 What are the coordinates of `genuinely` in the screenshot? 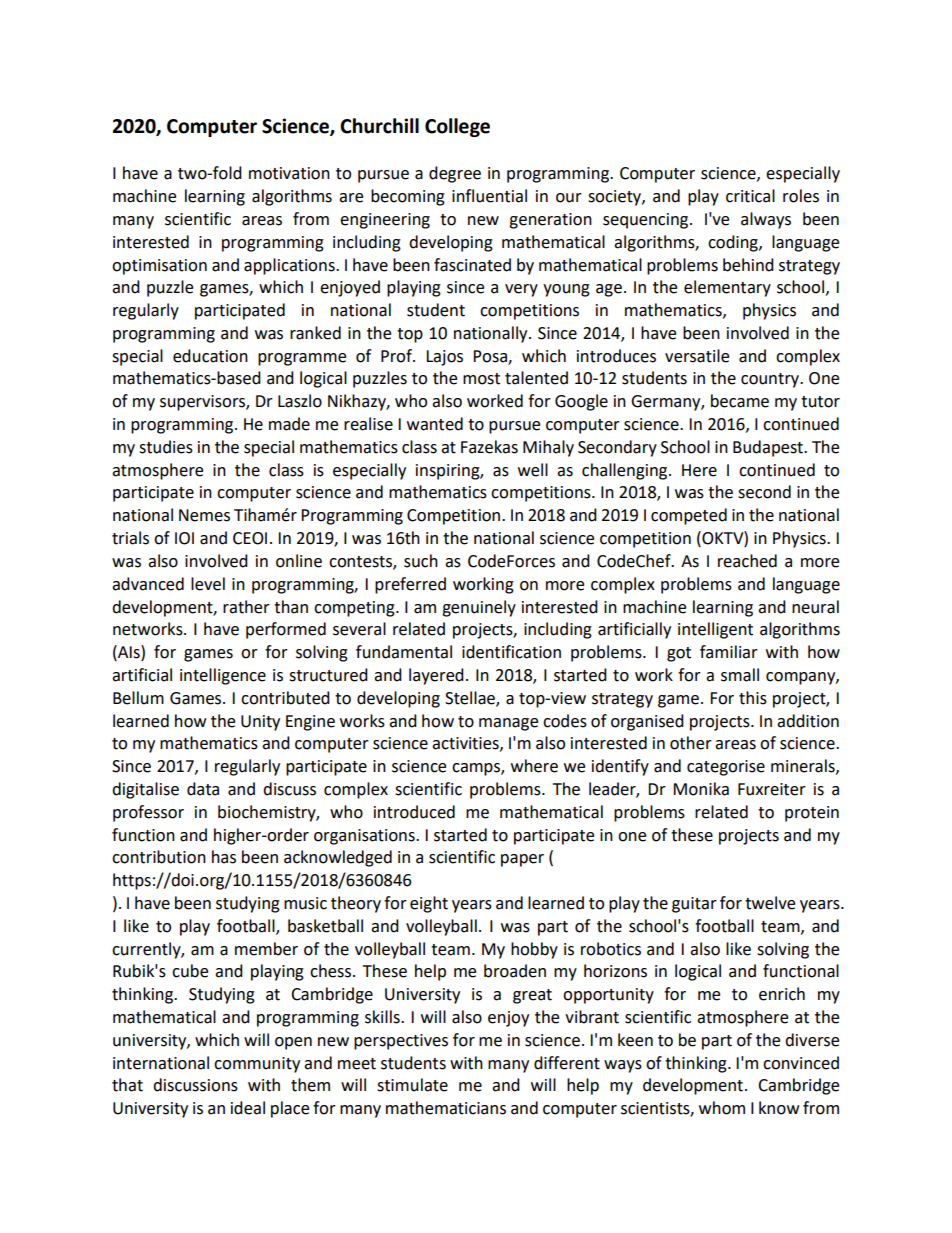 It's located at (479, 608).
